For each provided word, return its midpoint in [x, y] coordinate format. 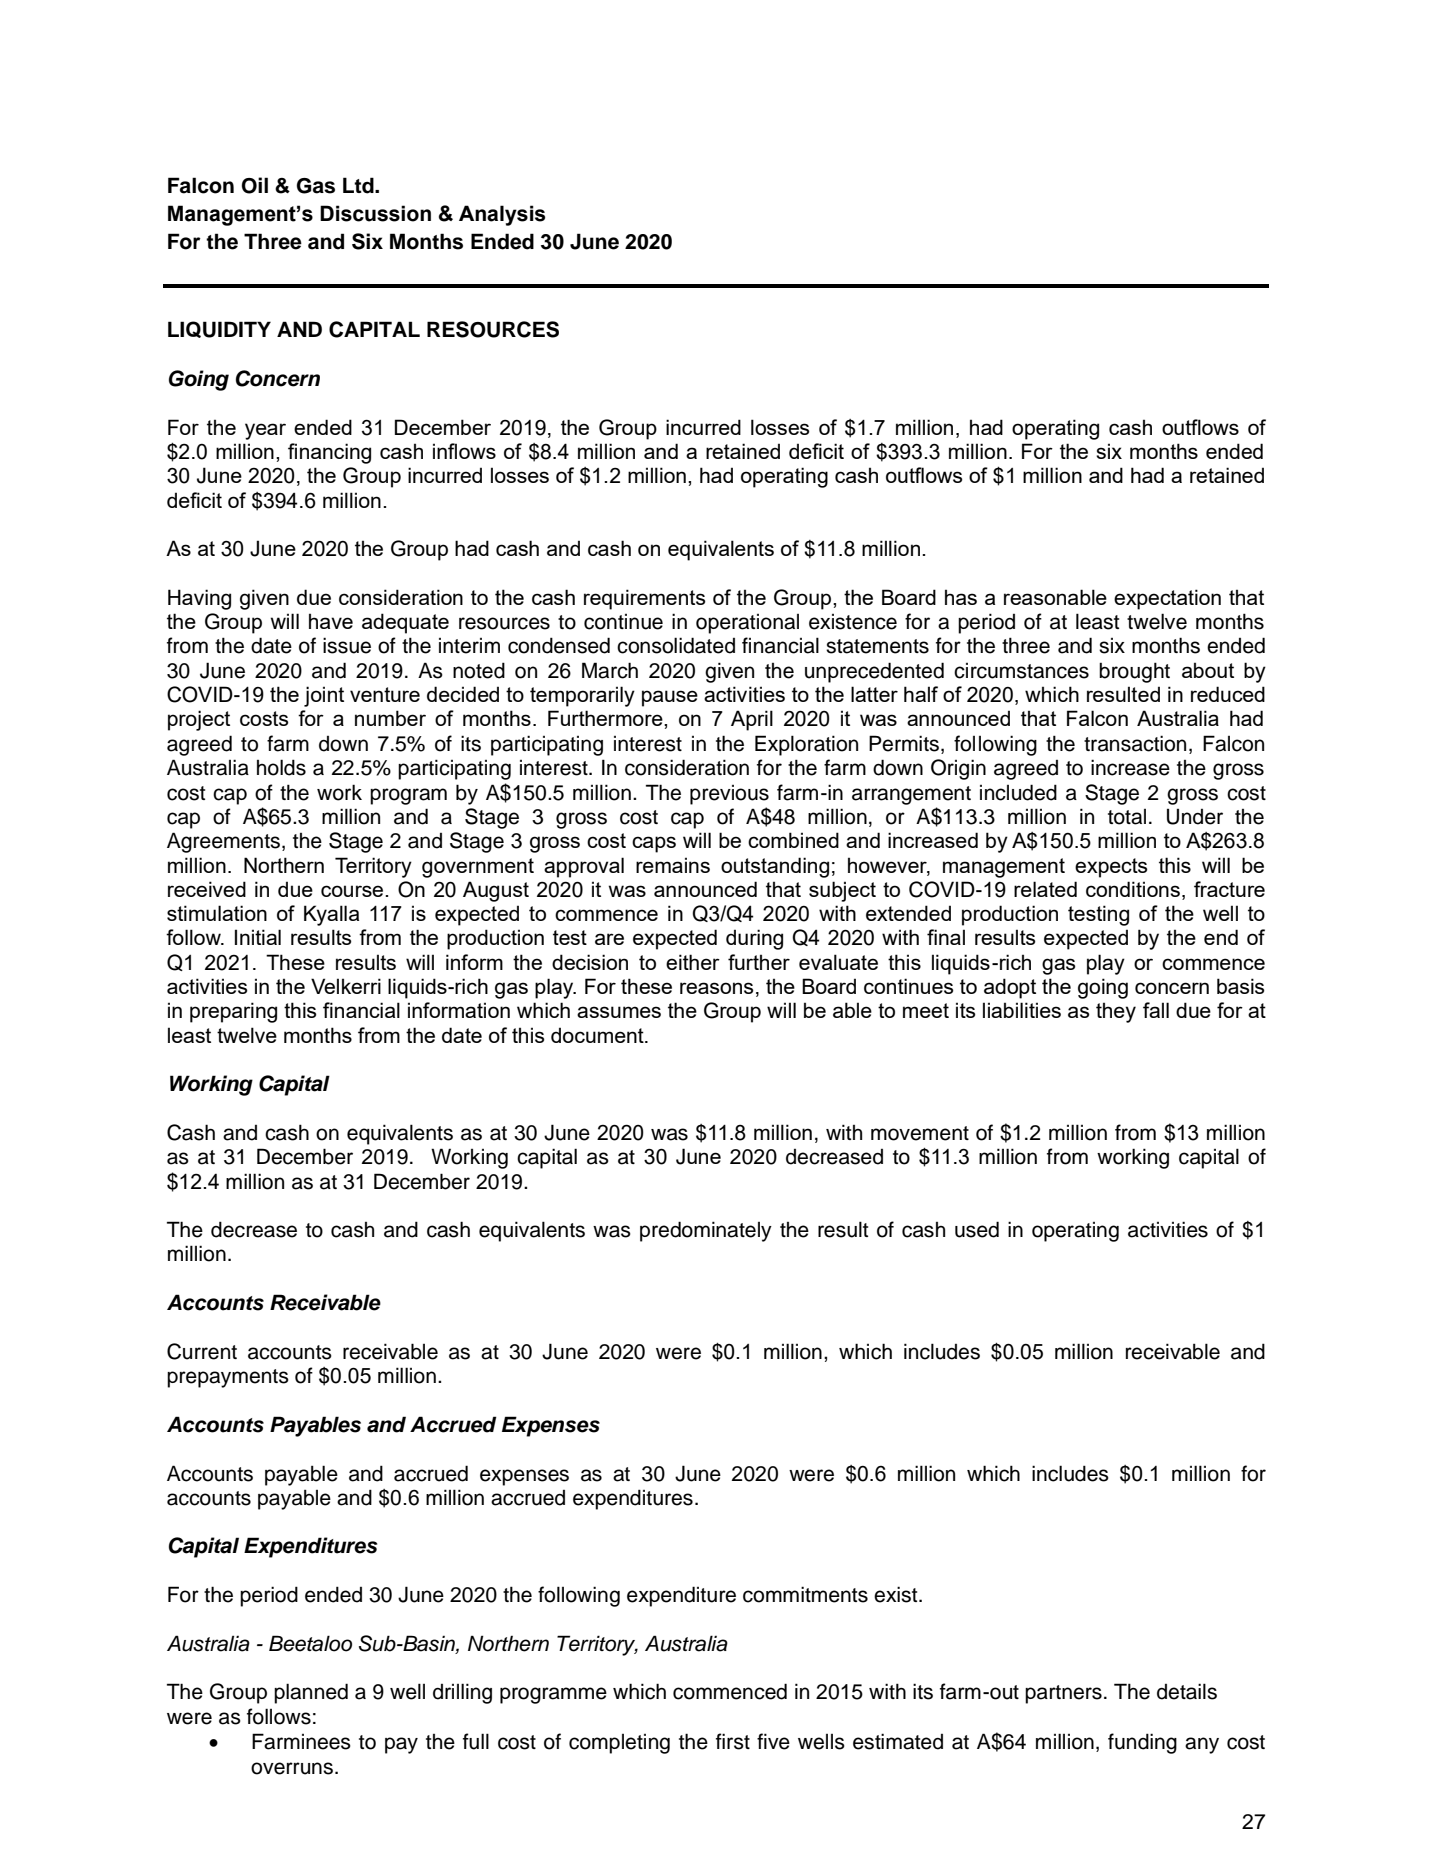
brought [1134, 672]
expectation [1167, 599]
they [1116, 1012]
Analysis [502, 215]
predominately [706, 1231]
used [977, 1229]
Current [202, 1351]
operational [747, 624]
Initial [258, 937]
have [331, 621]
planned [311, 1693]
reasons [716, 988]
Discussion [375, 213]
